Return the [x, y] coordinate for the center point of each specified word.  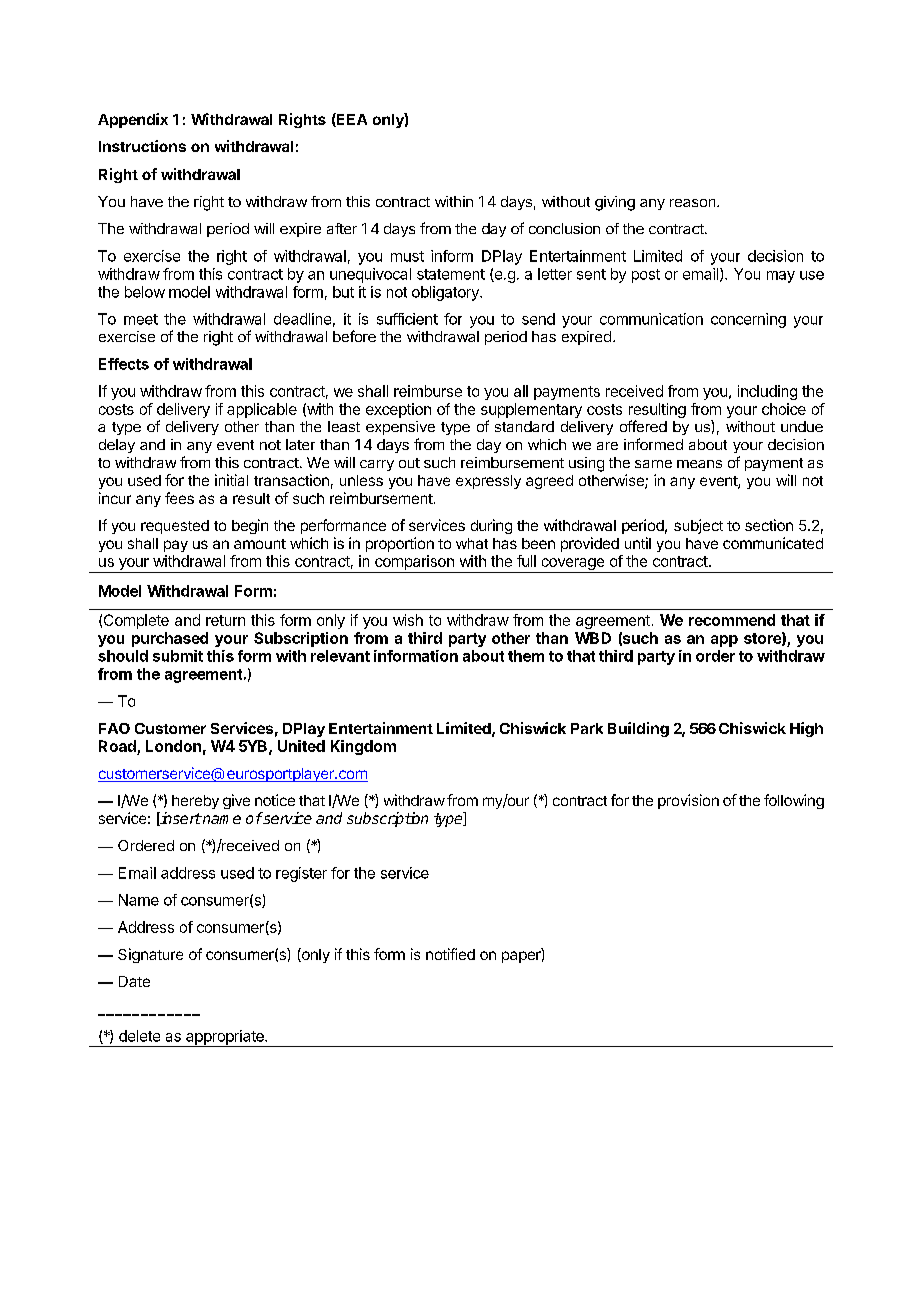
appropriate [225, 1038]
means [699, 464]
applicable [262, 410]
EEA [351, 120]
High [806, 729]
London [173, 746]
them [526, 656]
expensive [400, 428]
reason [694, 203]
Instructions [142, 146]
